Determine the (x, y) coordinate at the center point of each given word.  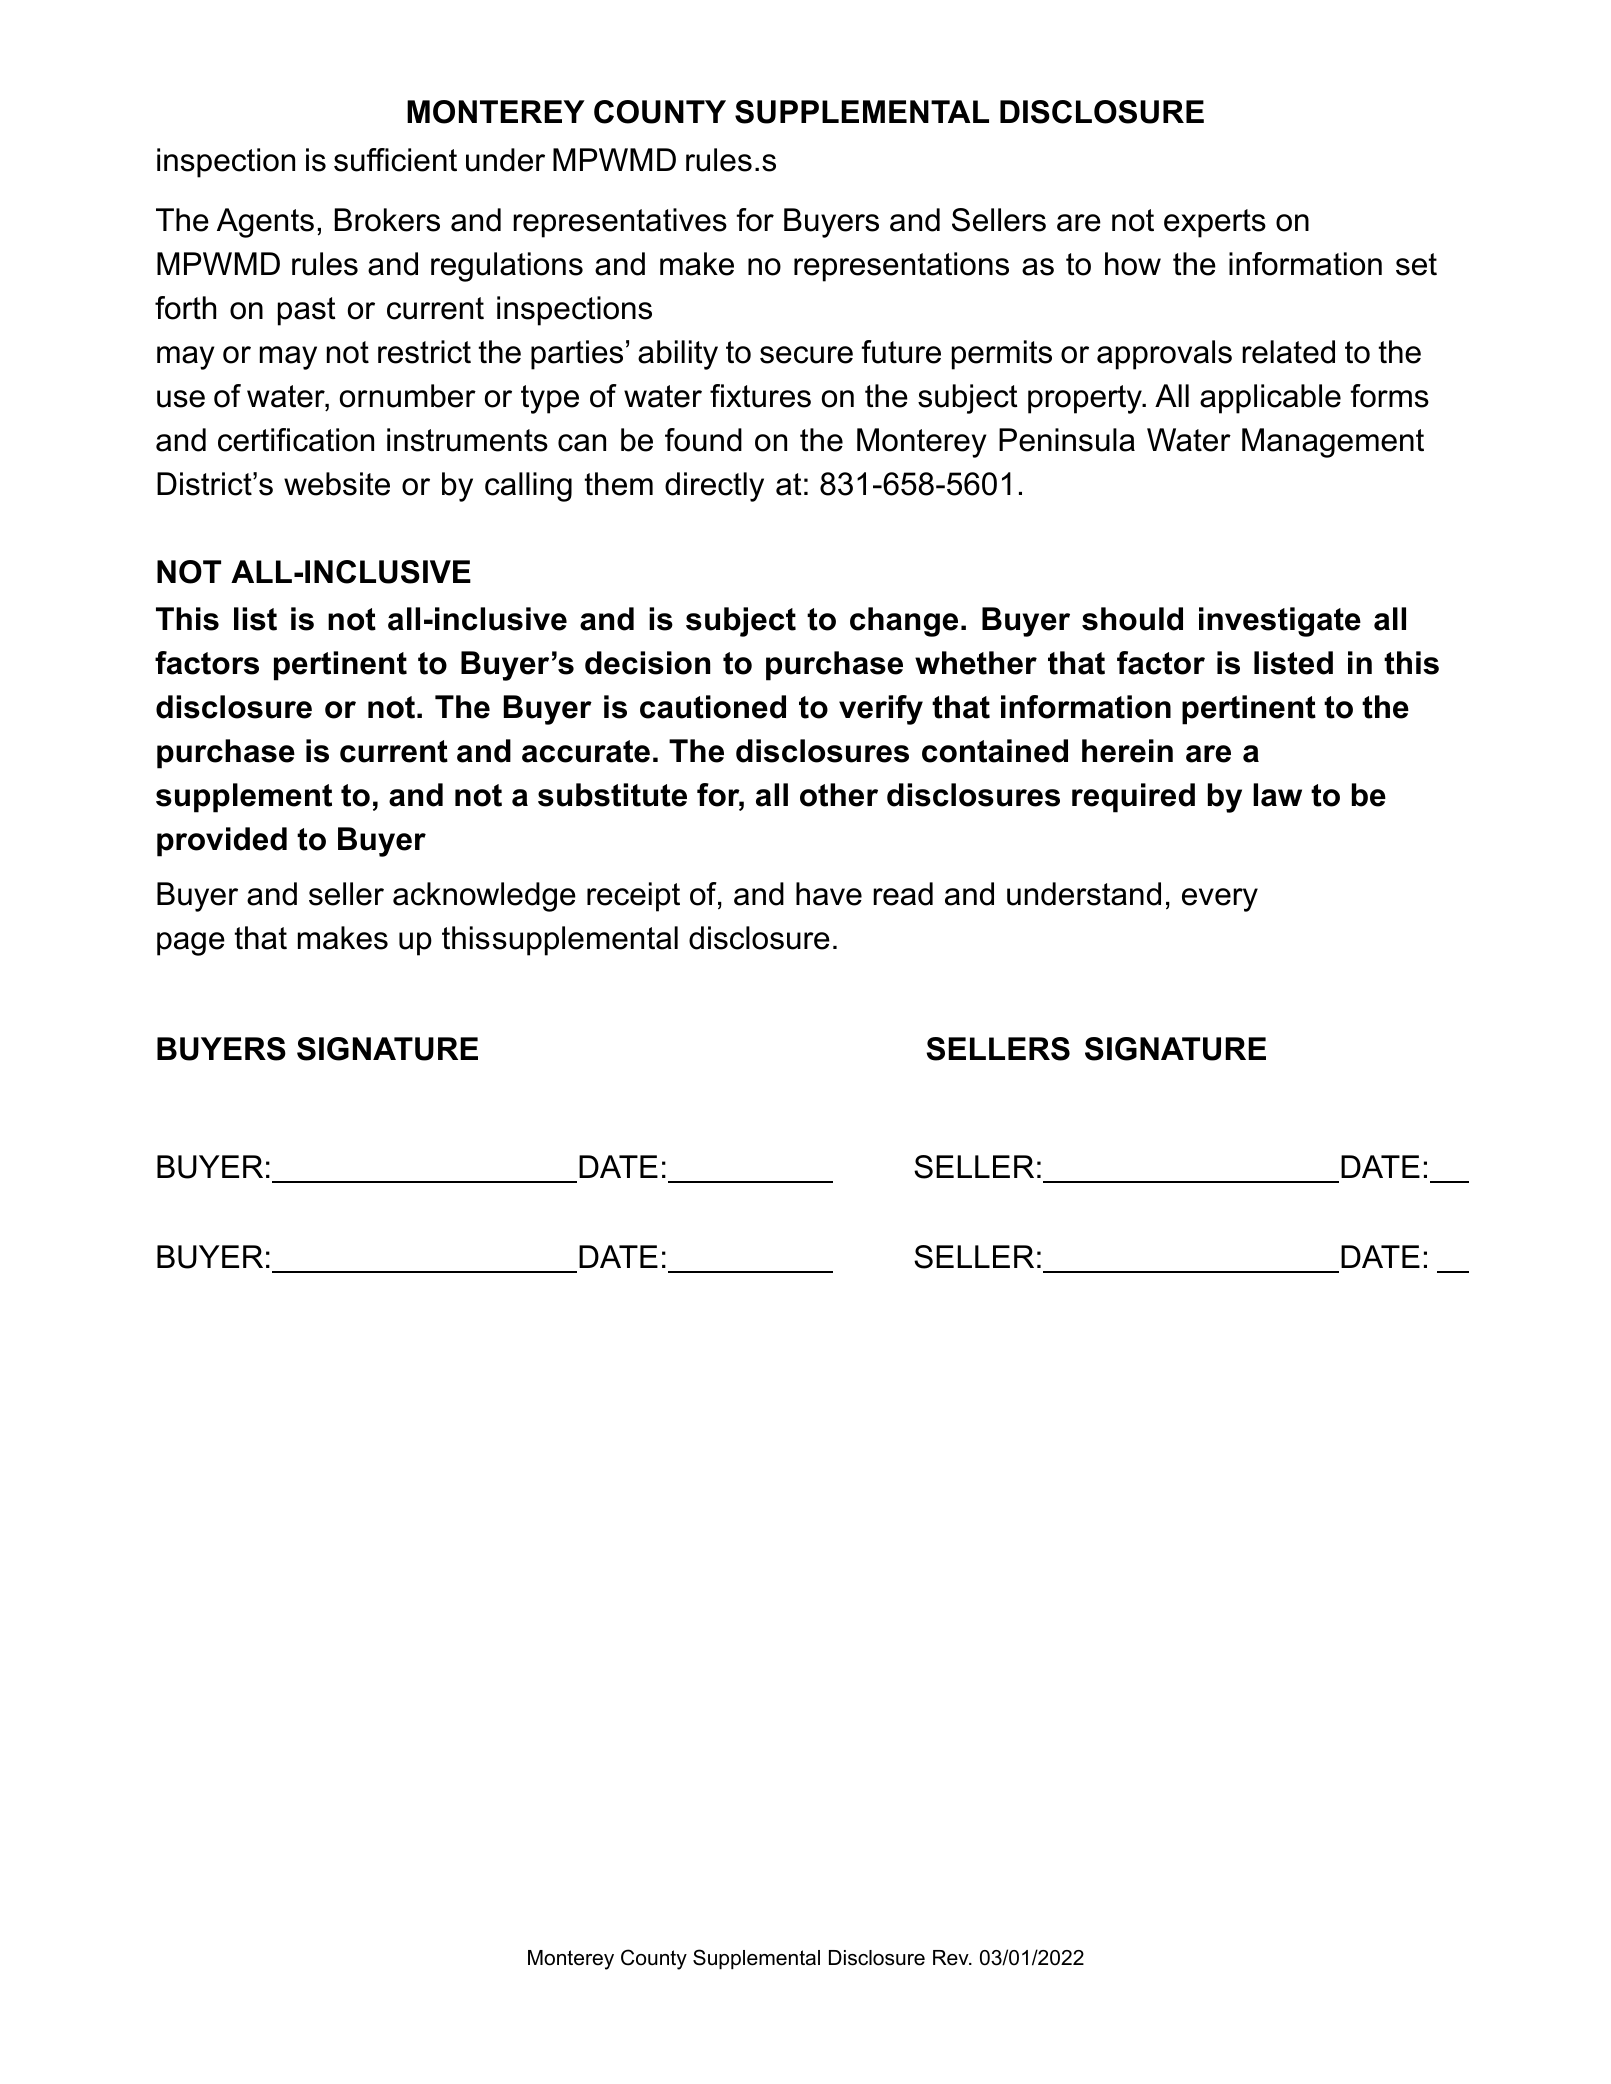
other (839, 795)
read (903, 894)
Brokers (387, 220)
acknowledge (484, 897)
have (829, 894)
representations (901, 267)
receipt (633, 897)
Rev (952, 1958)
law (1277, 795)
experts (1215, 223)
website (337, 484)
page (191, 944)
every (1220, 900)
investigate (1280, 622)
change (904, 622)
